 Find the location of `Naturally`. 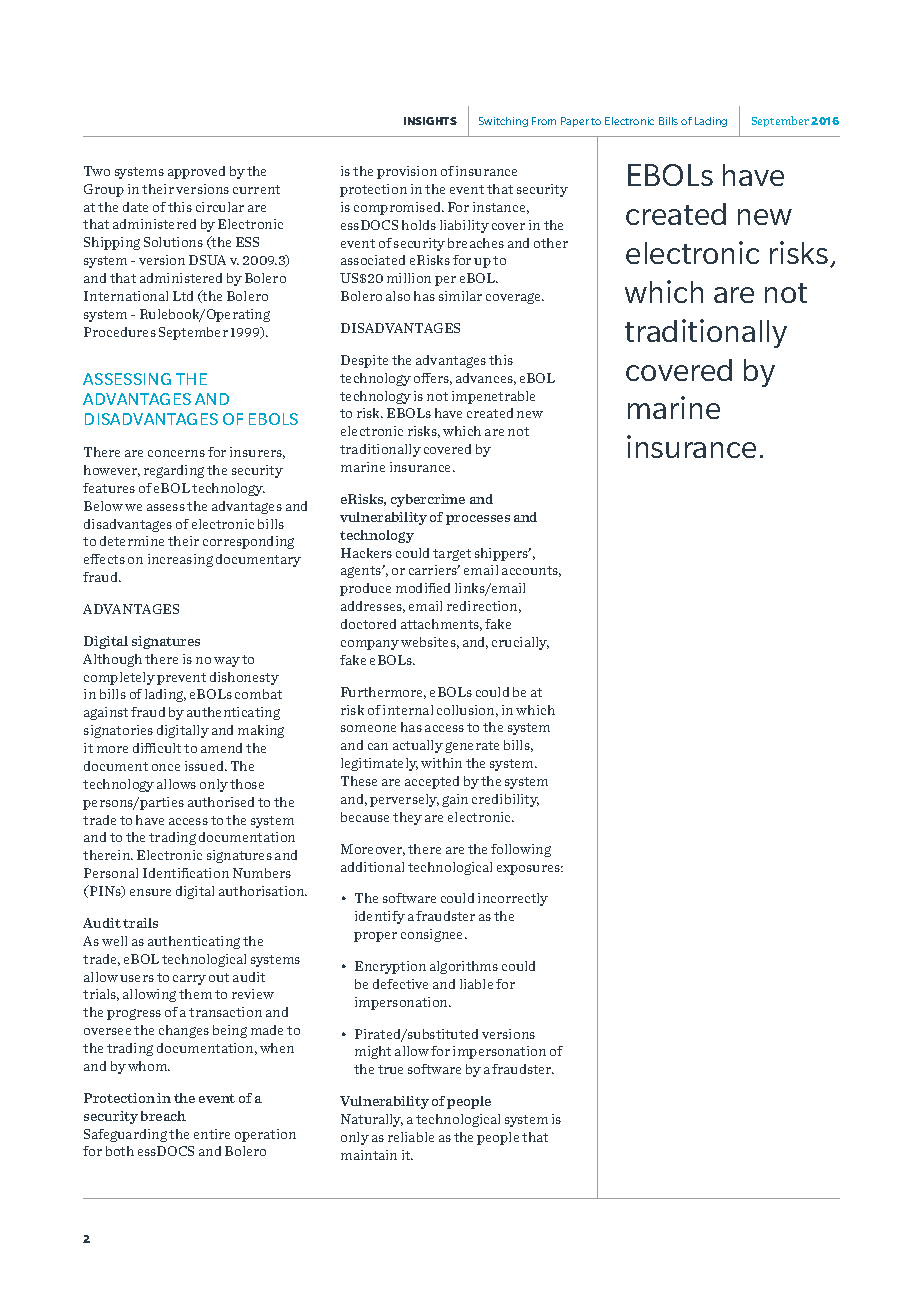

Naturally is located at coordinates (372, 1120).
